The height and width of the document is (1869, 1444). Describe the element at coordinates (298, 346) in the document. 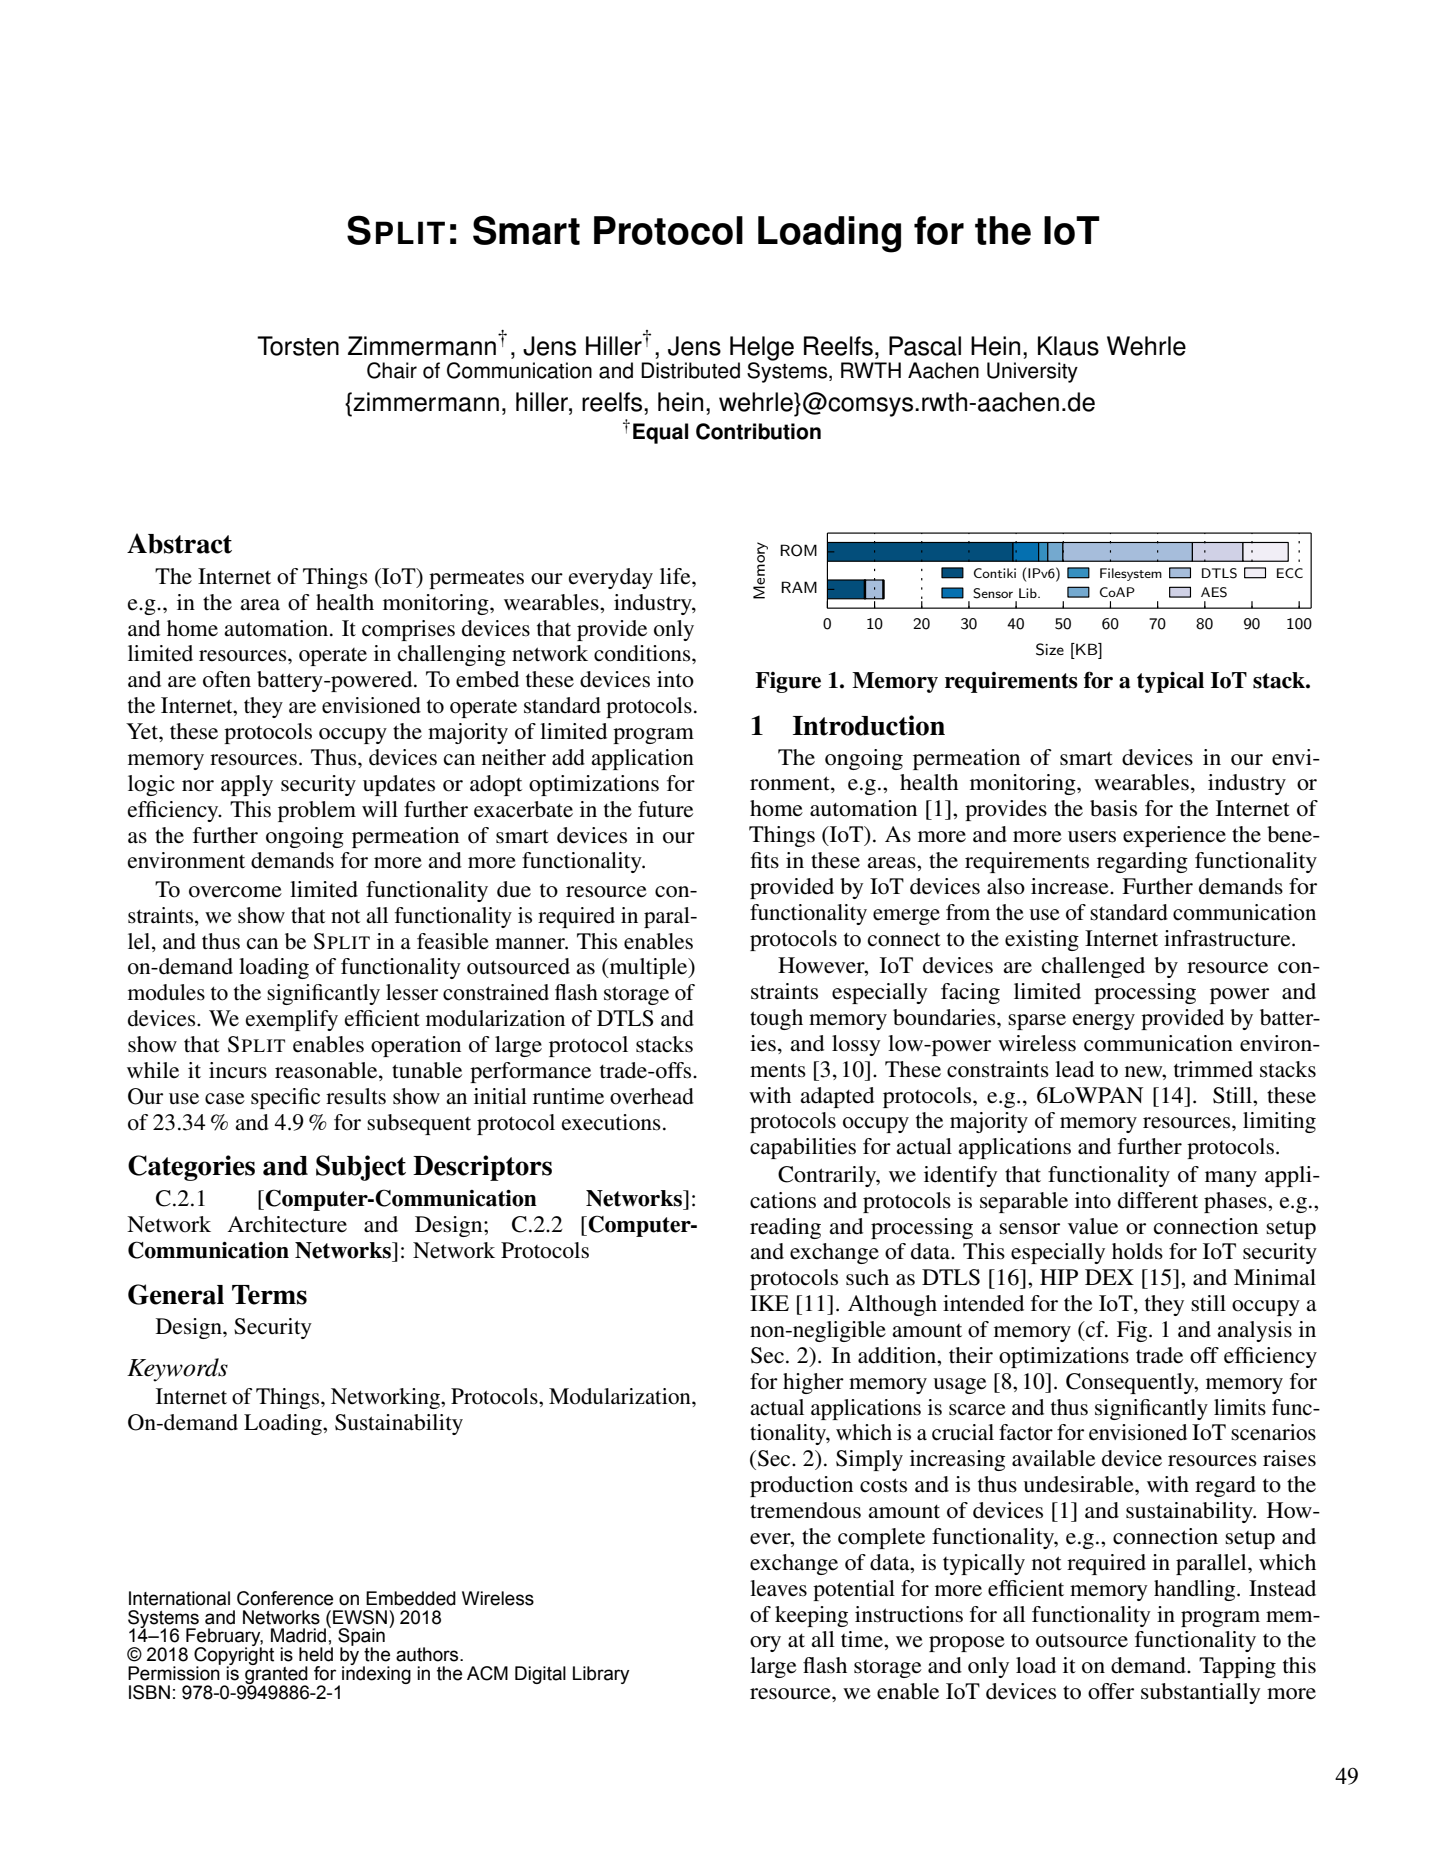

I see `Torsten` at that location.
